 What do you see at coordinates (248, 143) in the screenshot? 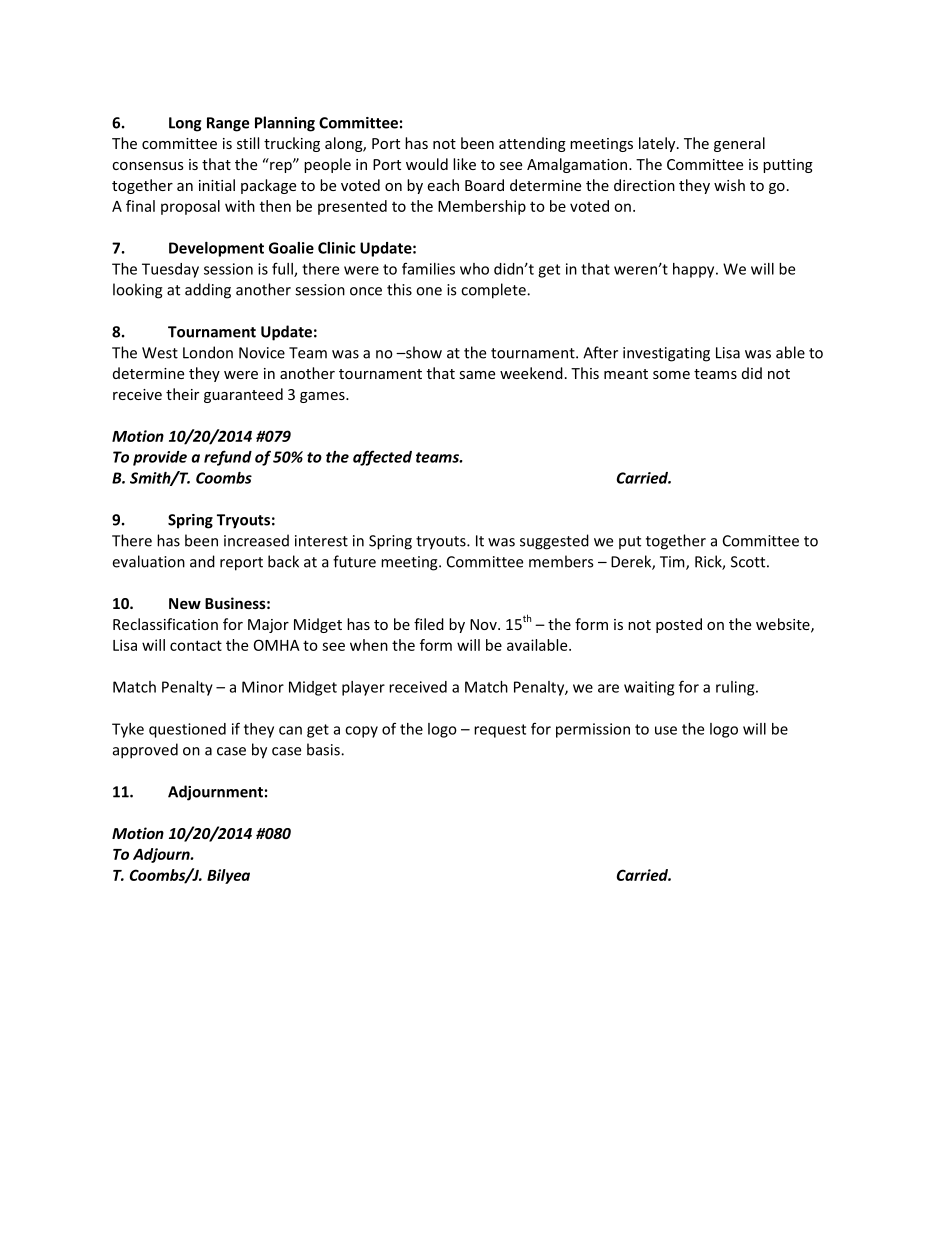
I see `still` at bounding box center [248, 143].
